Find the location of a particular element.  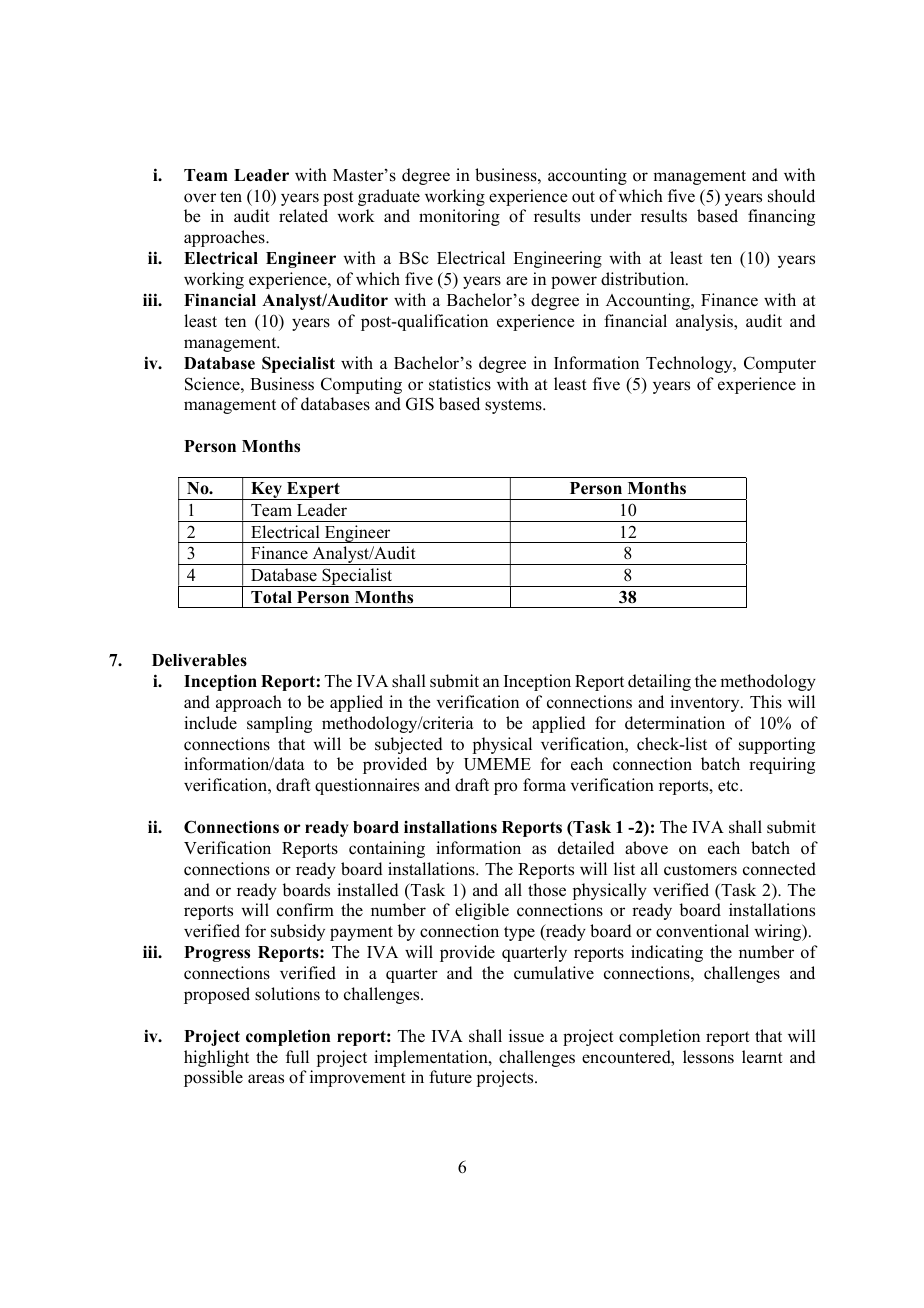

Computer is located at coordinates (780, 364).
